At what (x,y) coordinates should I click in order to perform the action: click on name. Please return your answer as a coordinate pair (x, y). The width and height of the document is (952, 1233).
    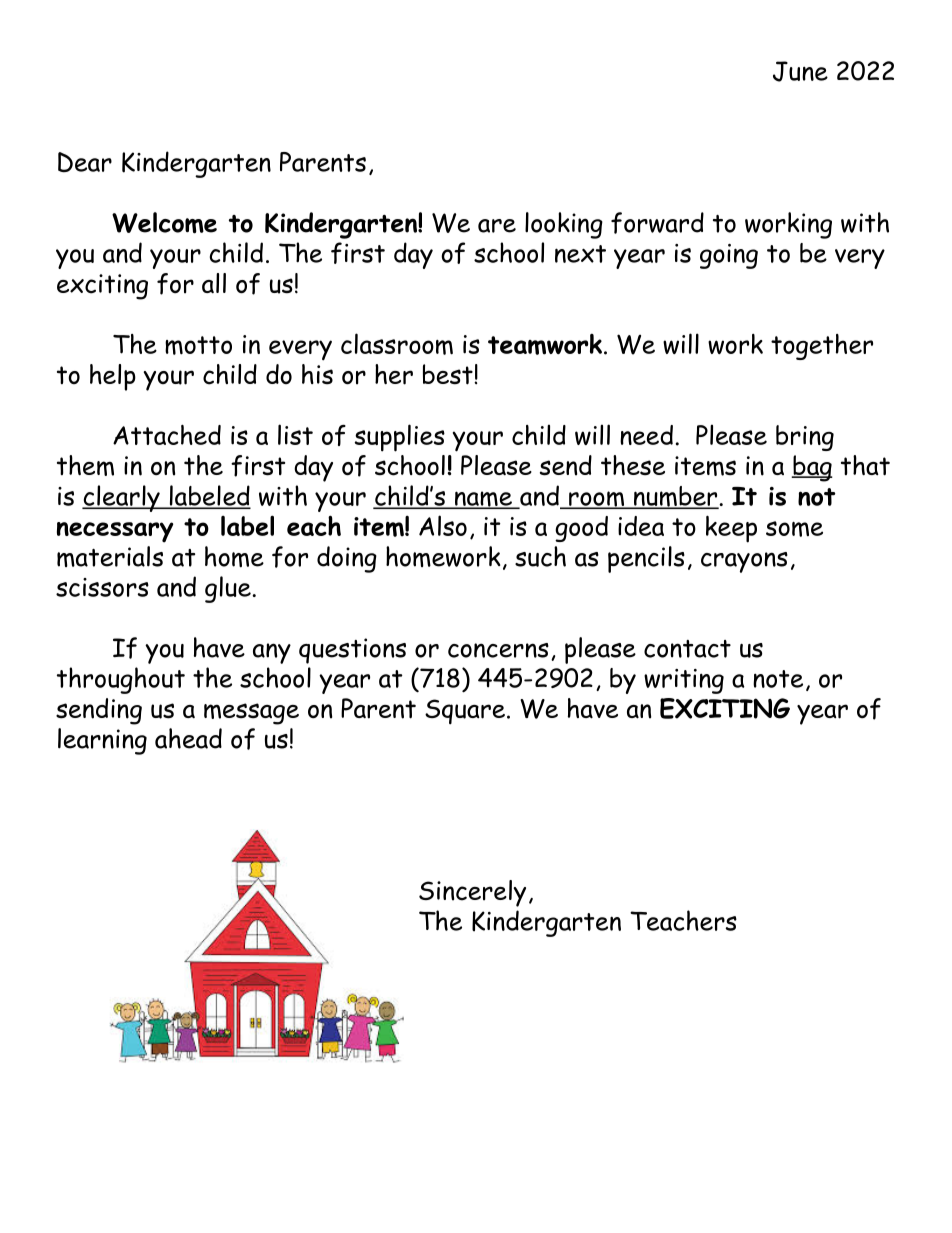
    Looking at the image, I should click on (483, 500).
